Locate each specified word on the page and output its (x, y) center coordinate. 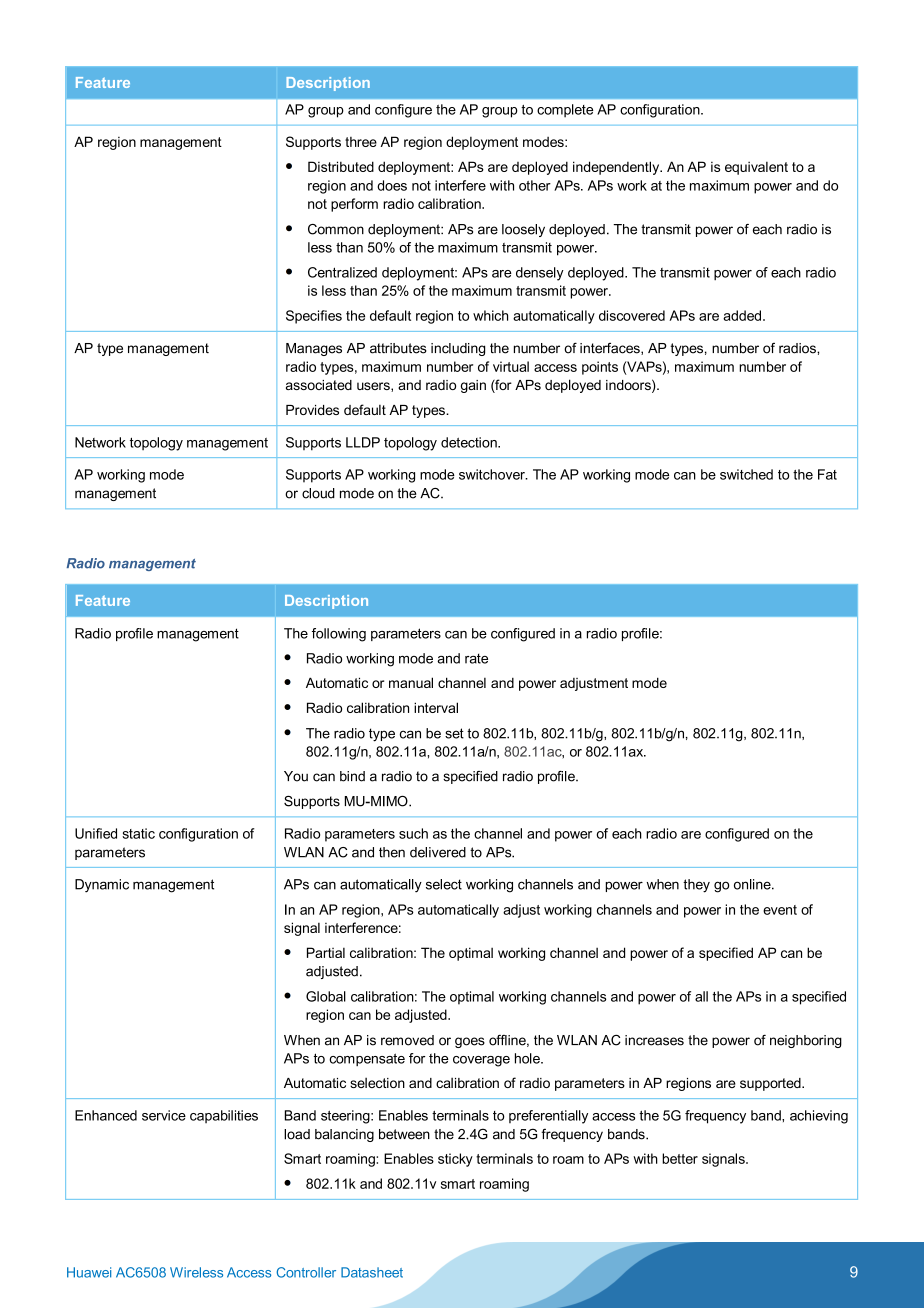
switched (746, 474)
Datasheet (372, 1272)
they (696, 886)
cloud (318, 493)
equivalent (756, 168)
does (392, 185)
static (138, 833)
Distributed (341, 166)
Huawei (89, 1272)
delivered (438, 852)
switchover (493, 474)
